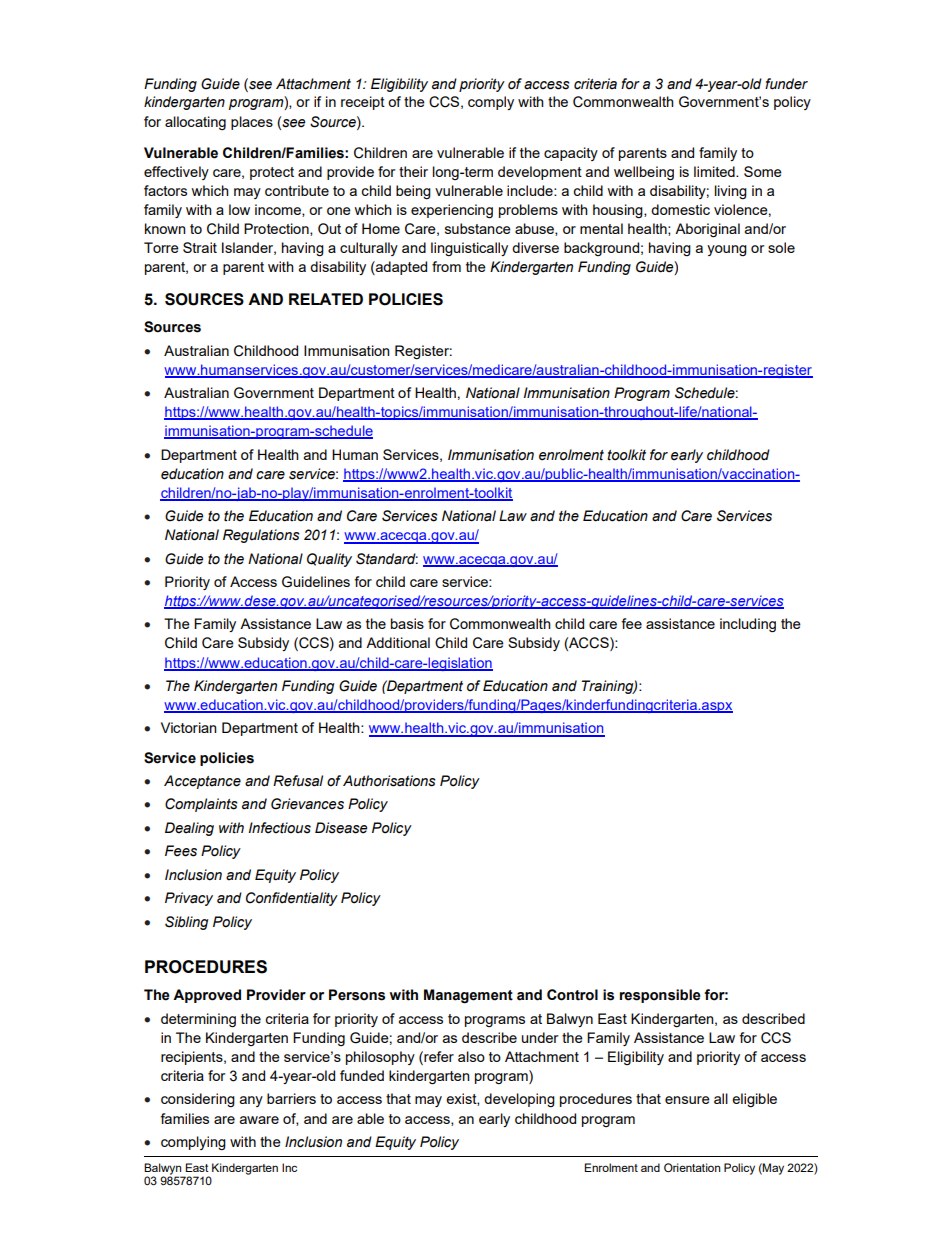 This screenshot has width=952, height=1233. Describe the element at coordinates (660, 996) in the screenshot. I see `responsible` at that location.
